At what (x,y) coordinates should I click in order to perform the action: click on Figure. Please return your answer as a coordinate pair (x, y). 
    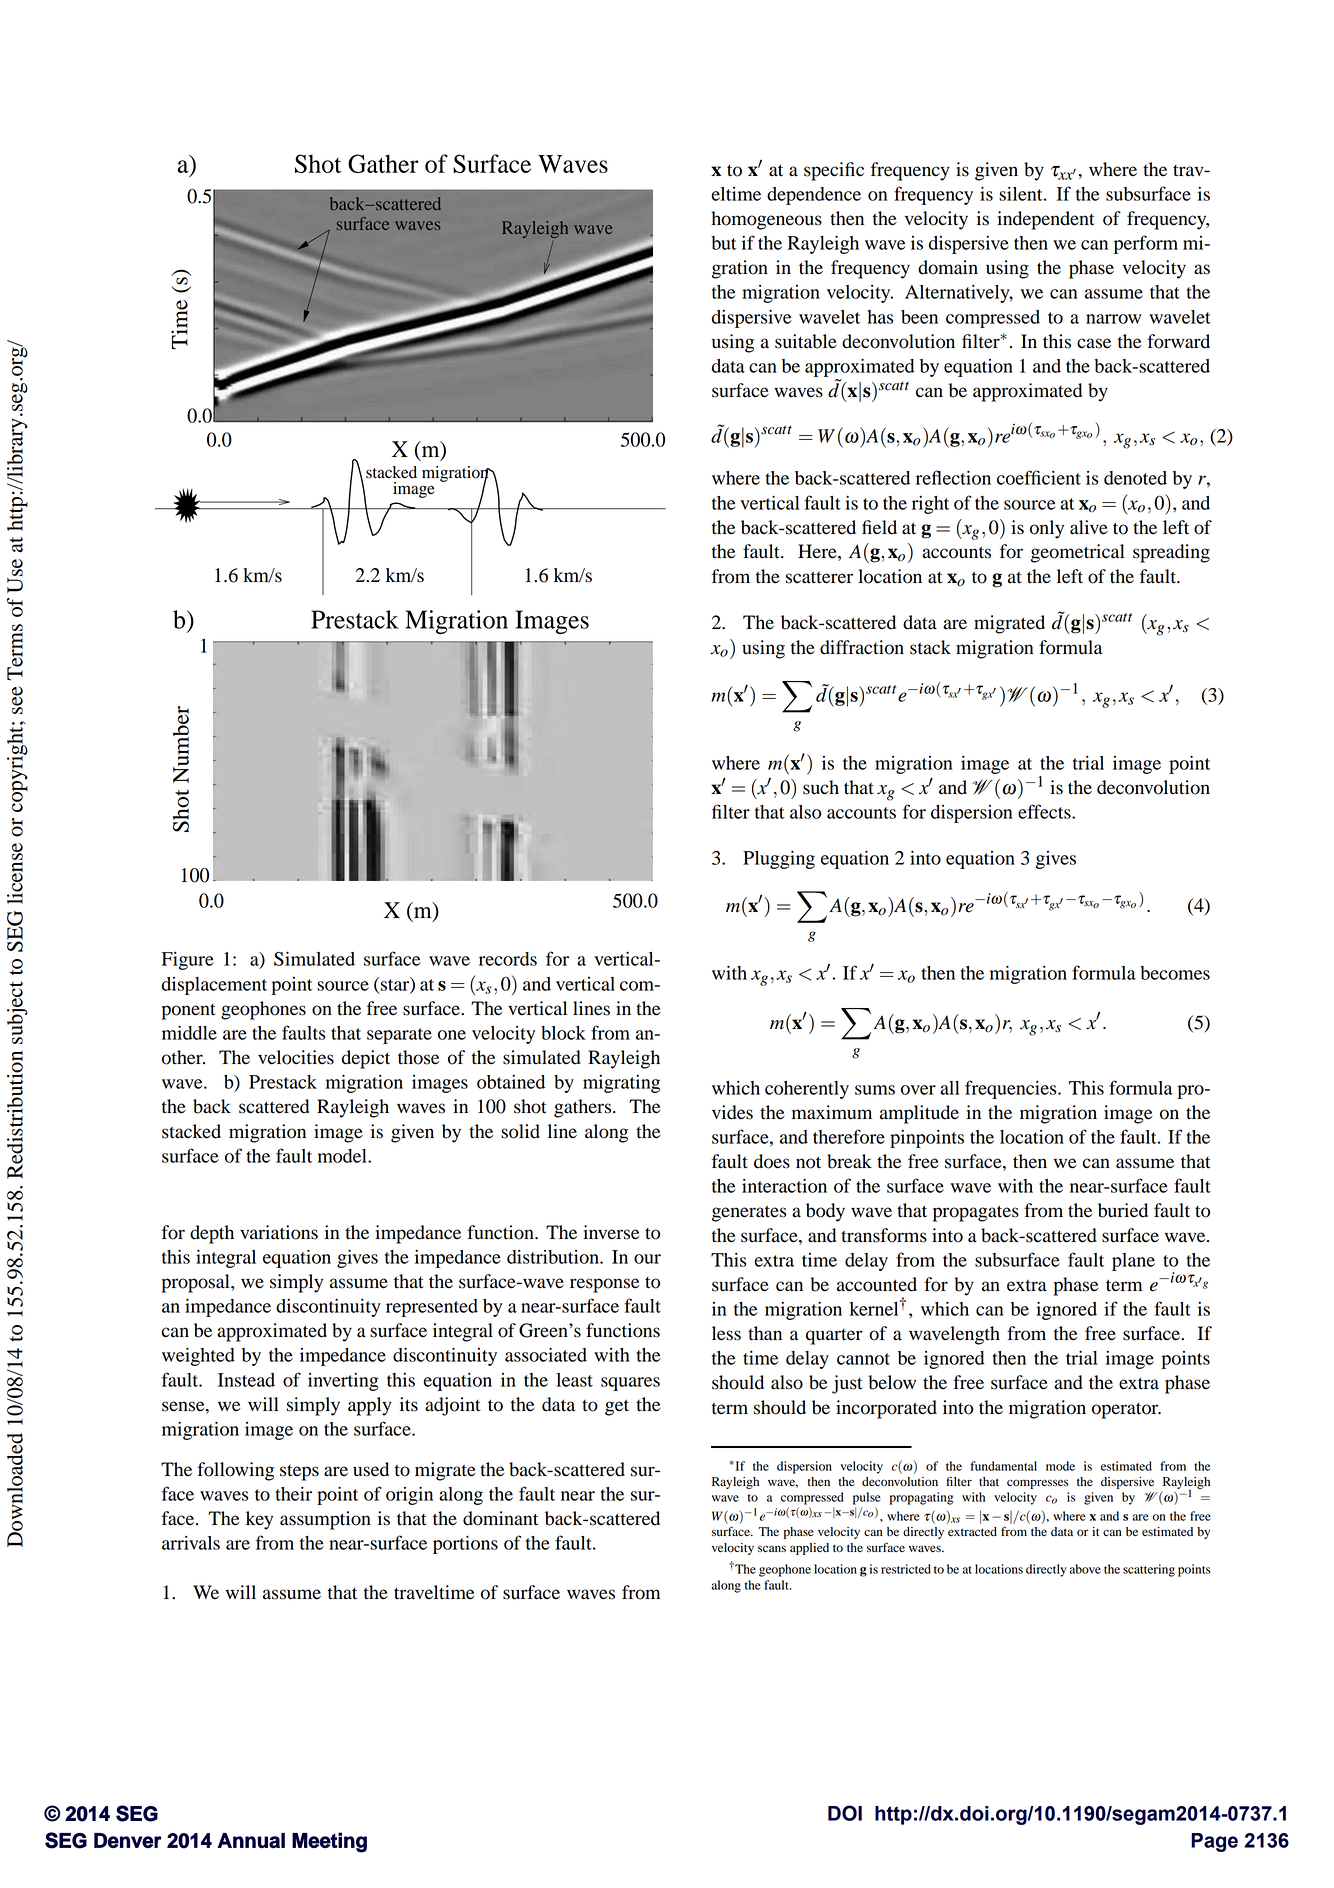
    Looking at the image, I should click on (188, 961).
